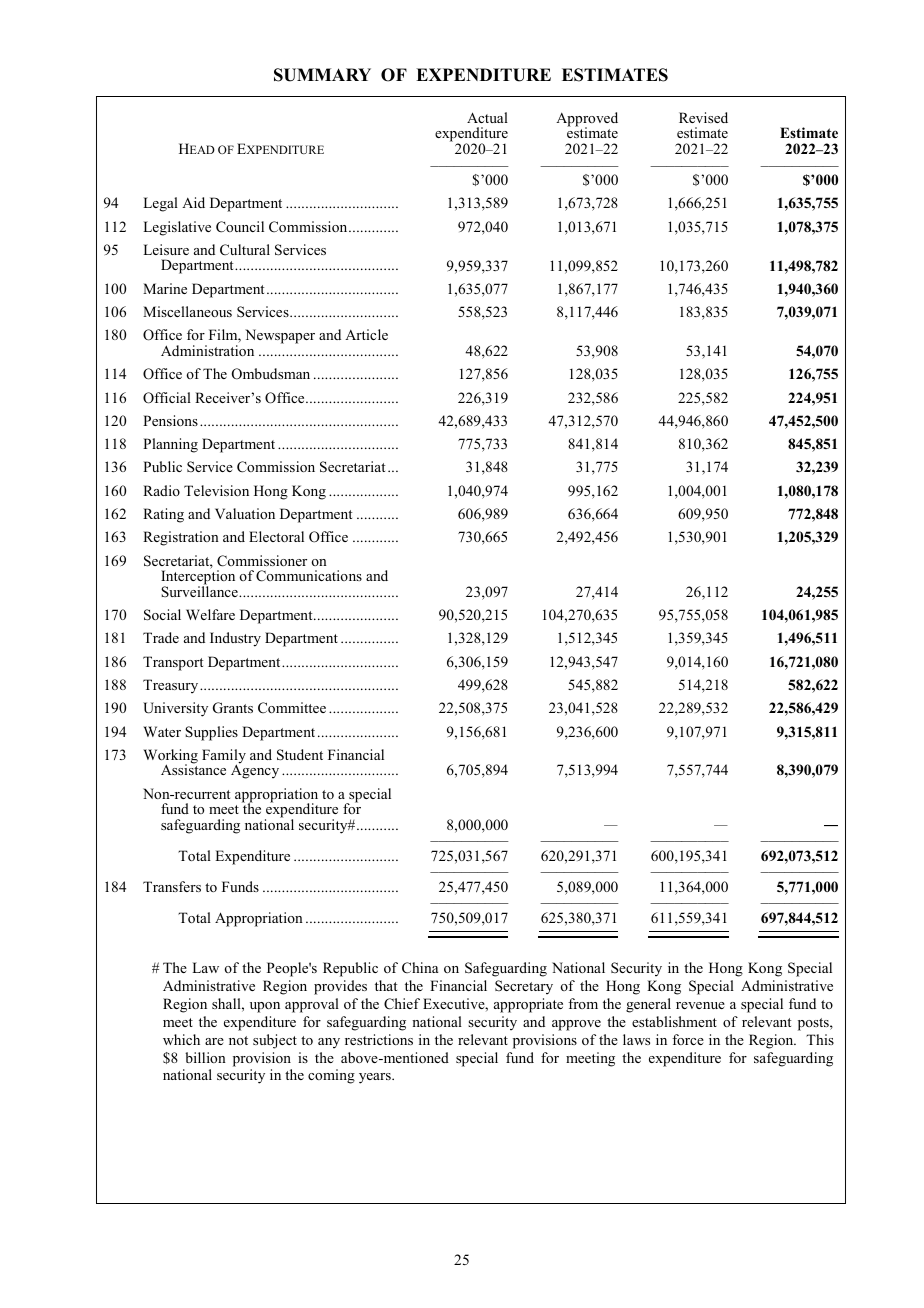 Image resolution: width=924 pixels, height=1308 pixels. I want to click on Interception, so click(198, 577).
